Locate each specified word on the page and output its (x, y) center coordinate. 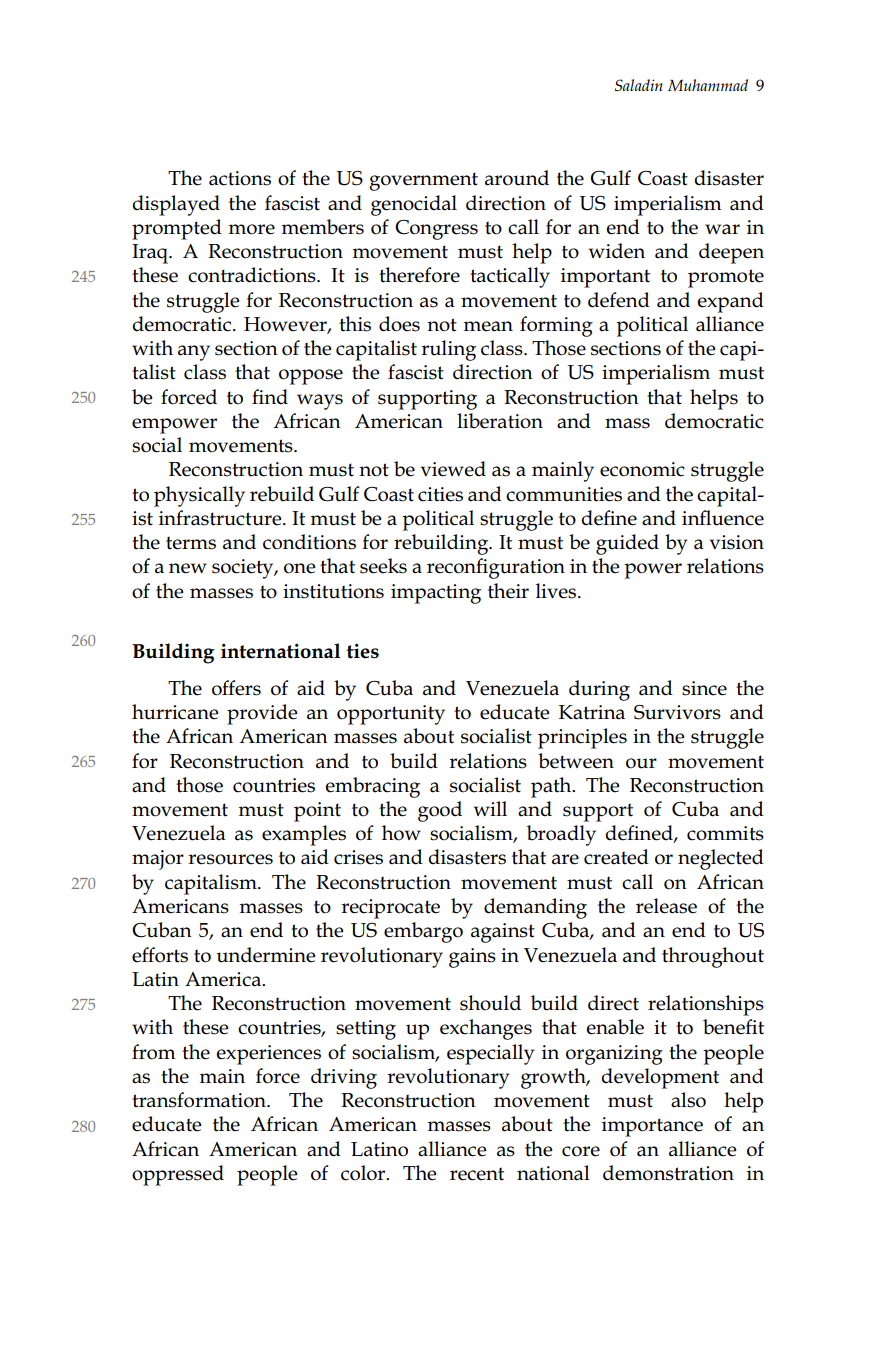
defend (619, 300)
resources (230, 859)
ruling (448, 350)
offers (236, 688)
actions (240, 178)
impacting (436, 594)
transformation (200, 1100)
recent (477, 1174)
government (423, 181)
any (194, 353)
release (666, 906)
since (704, 688)
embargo (423, 932)
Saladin (639, 85)
